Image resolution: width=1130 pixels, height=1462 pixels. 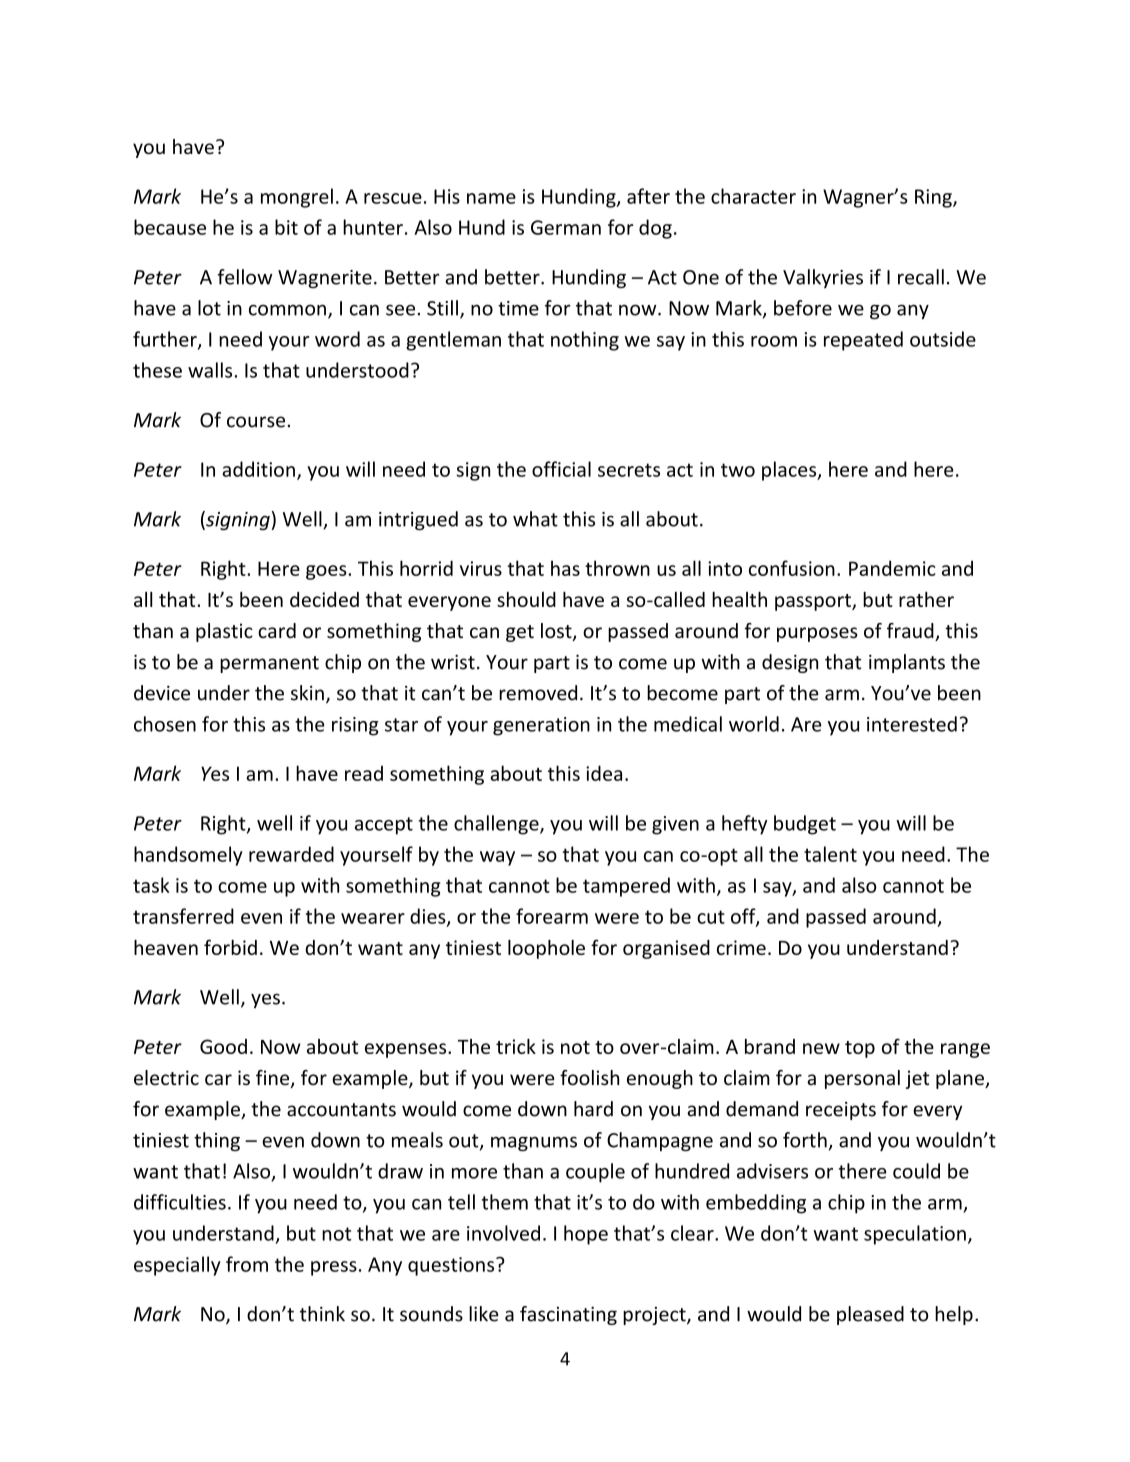 I want to click on fascinating, so click(x=568, y=1315).
